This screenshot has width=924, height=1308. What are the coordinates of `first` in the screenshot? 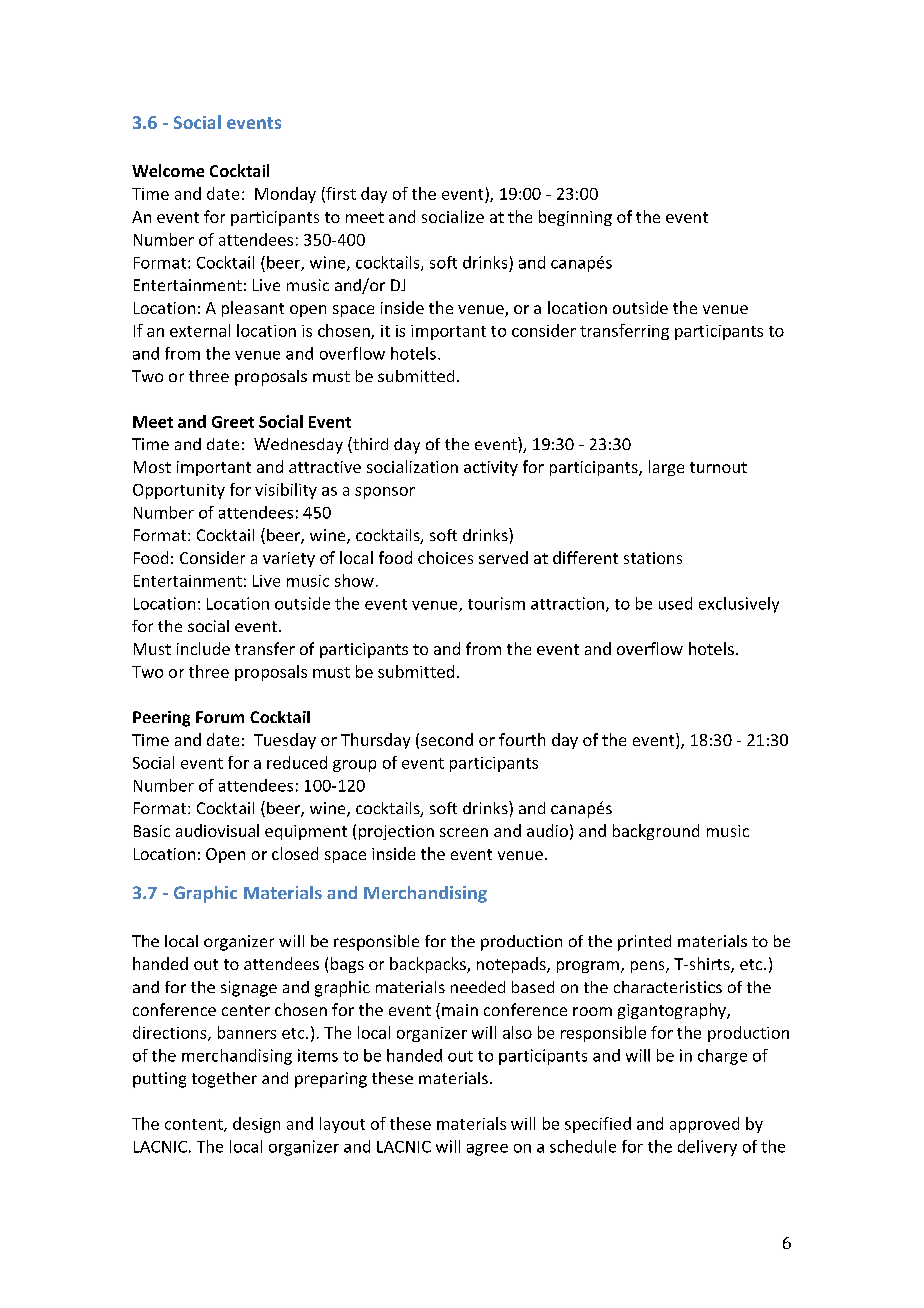 It's located at (340, 194).
